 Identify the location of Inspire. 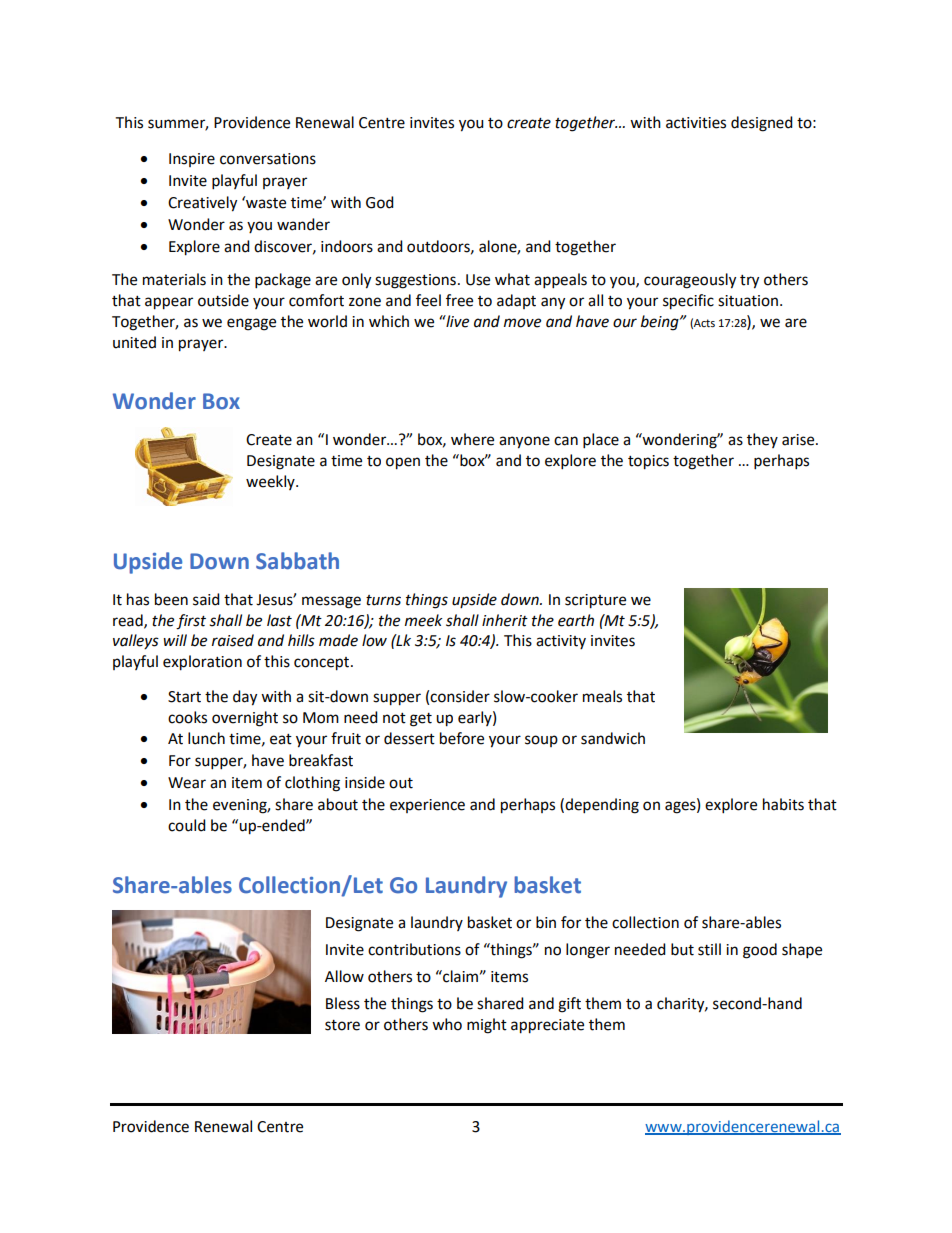
(192, 160).
